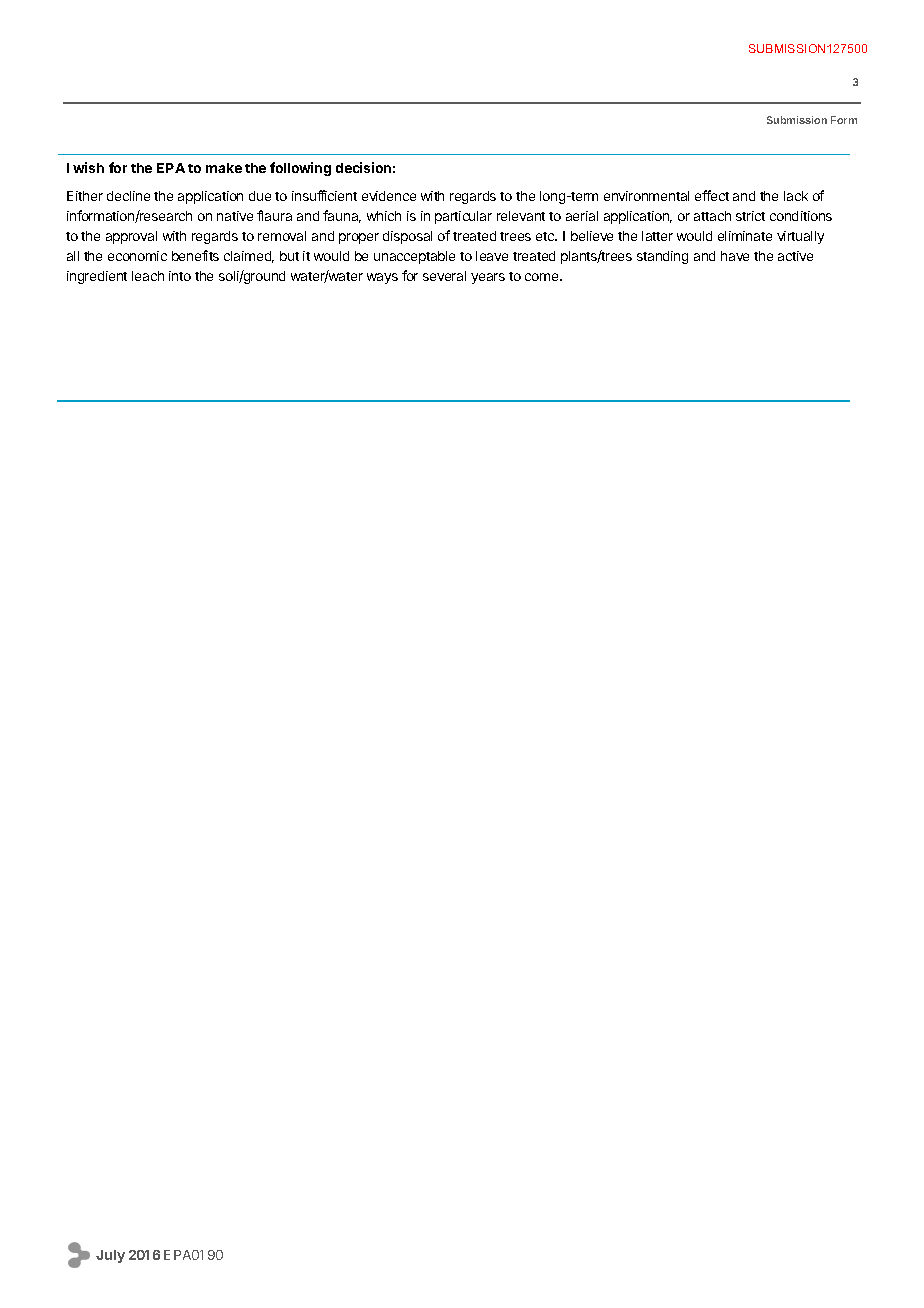  I want to click on leach, so click(148, 276).
